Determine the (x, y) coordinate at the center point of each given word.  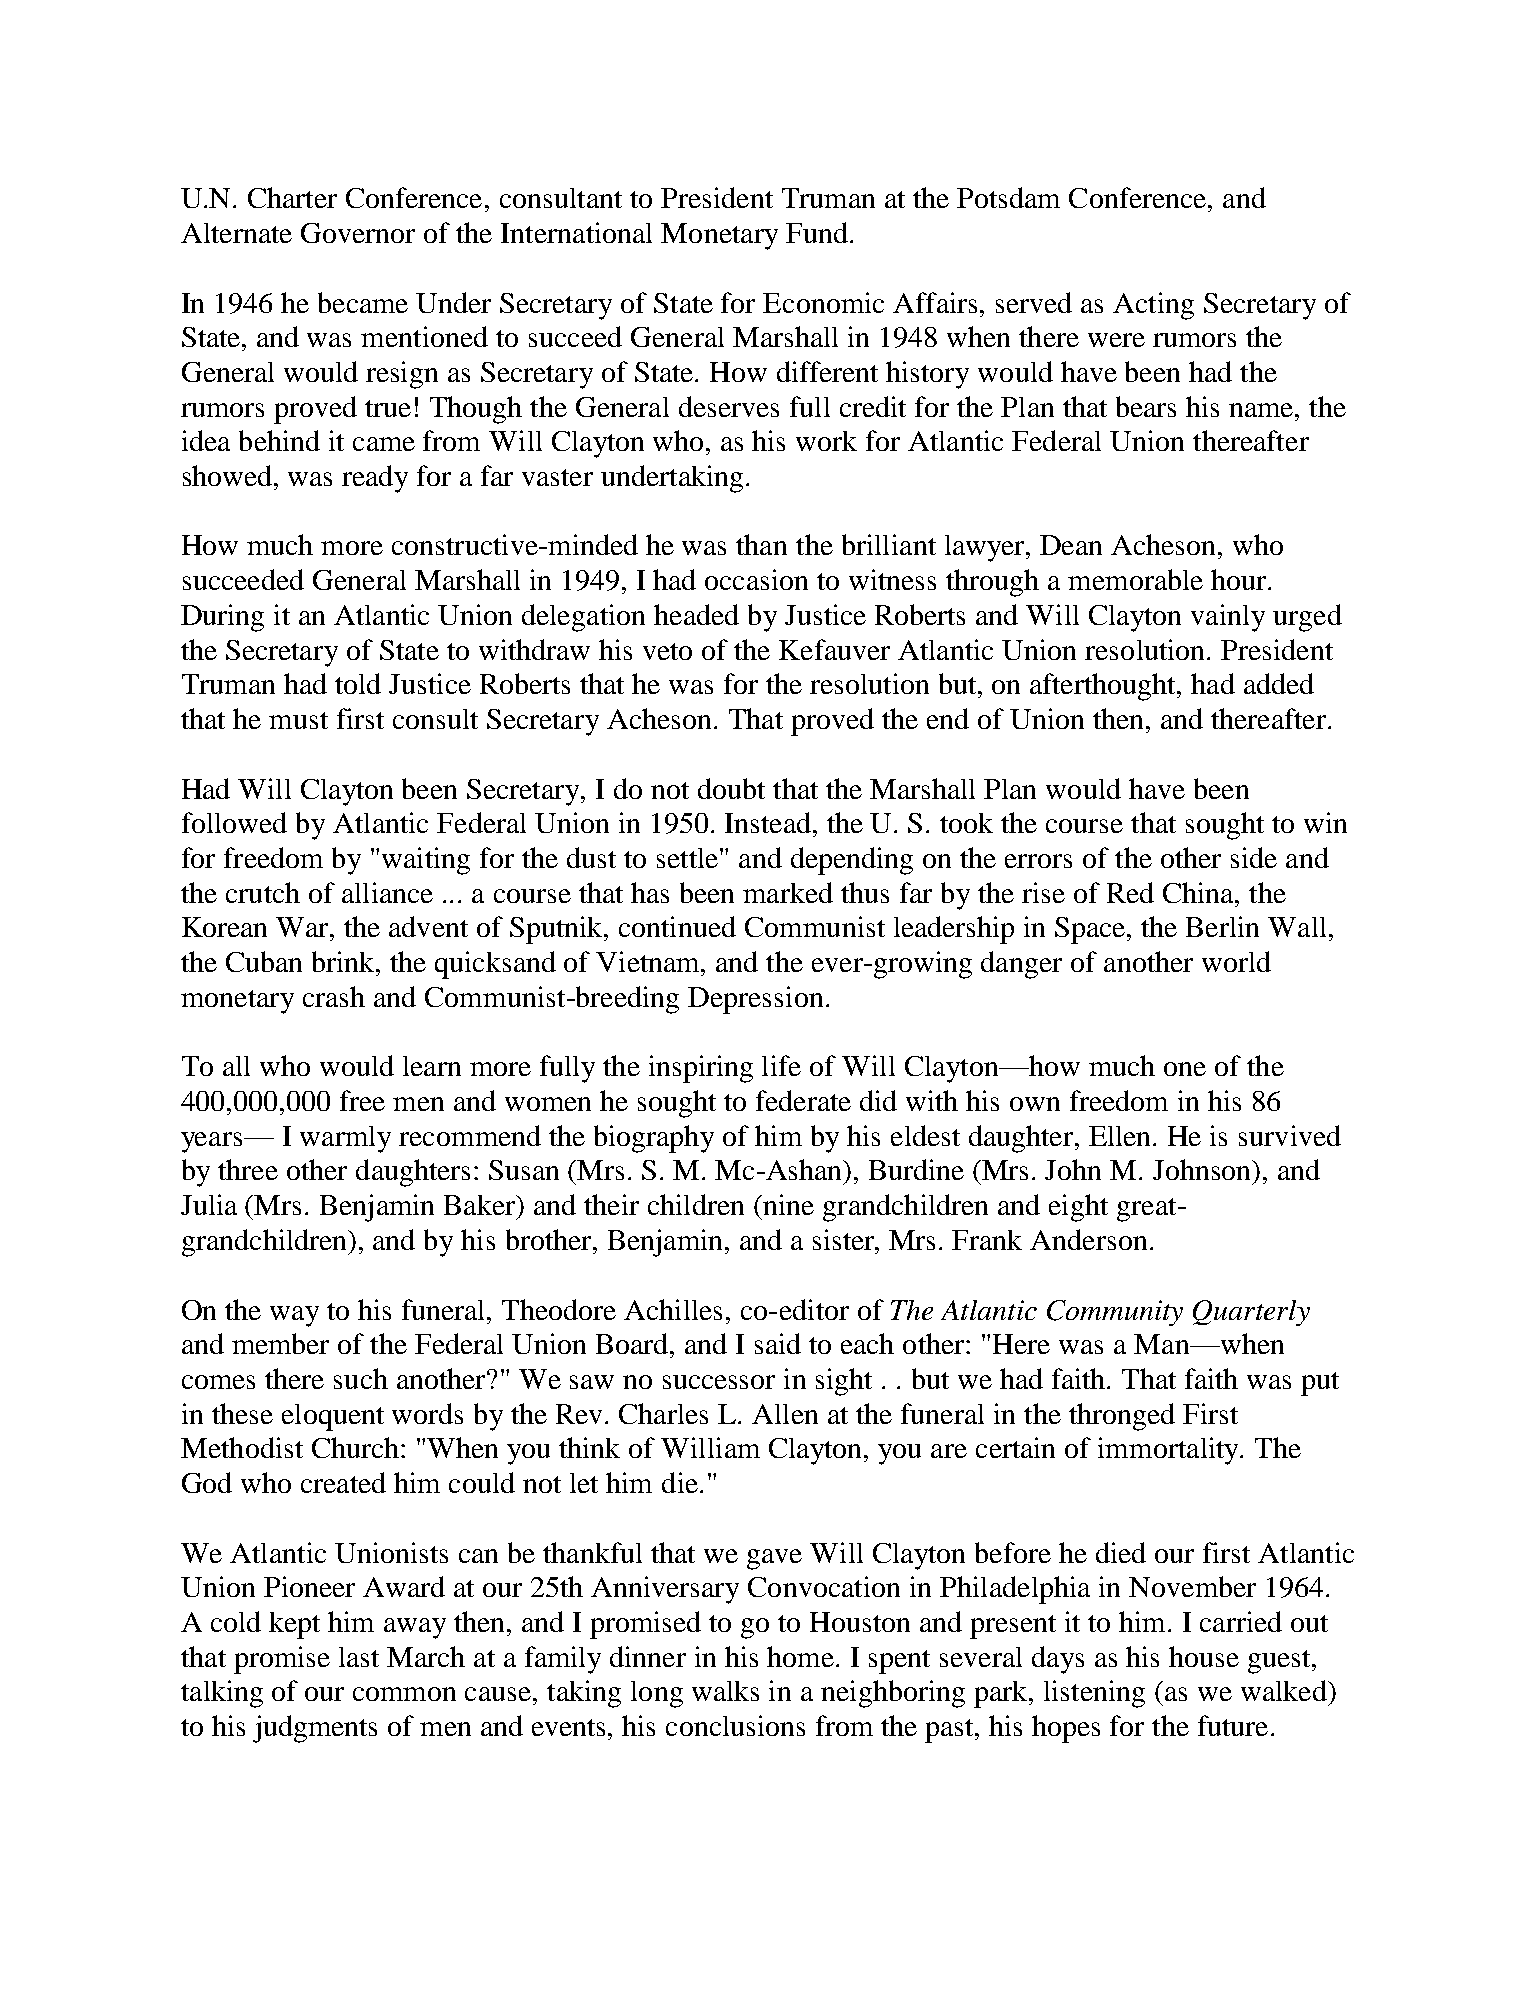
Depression (755, 1000)
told (358, 683)
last (359, 1657)
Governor (358, 233)
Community (1115, 1313)
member (280, 1343)
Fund (817, 232)
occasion (756, 579)
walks (725, 1691)
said (778, 1343)
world (1236, 961)
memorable (1135, 579)
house (1204, 1656)
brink (345, 961)
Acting (1153, 306)
